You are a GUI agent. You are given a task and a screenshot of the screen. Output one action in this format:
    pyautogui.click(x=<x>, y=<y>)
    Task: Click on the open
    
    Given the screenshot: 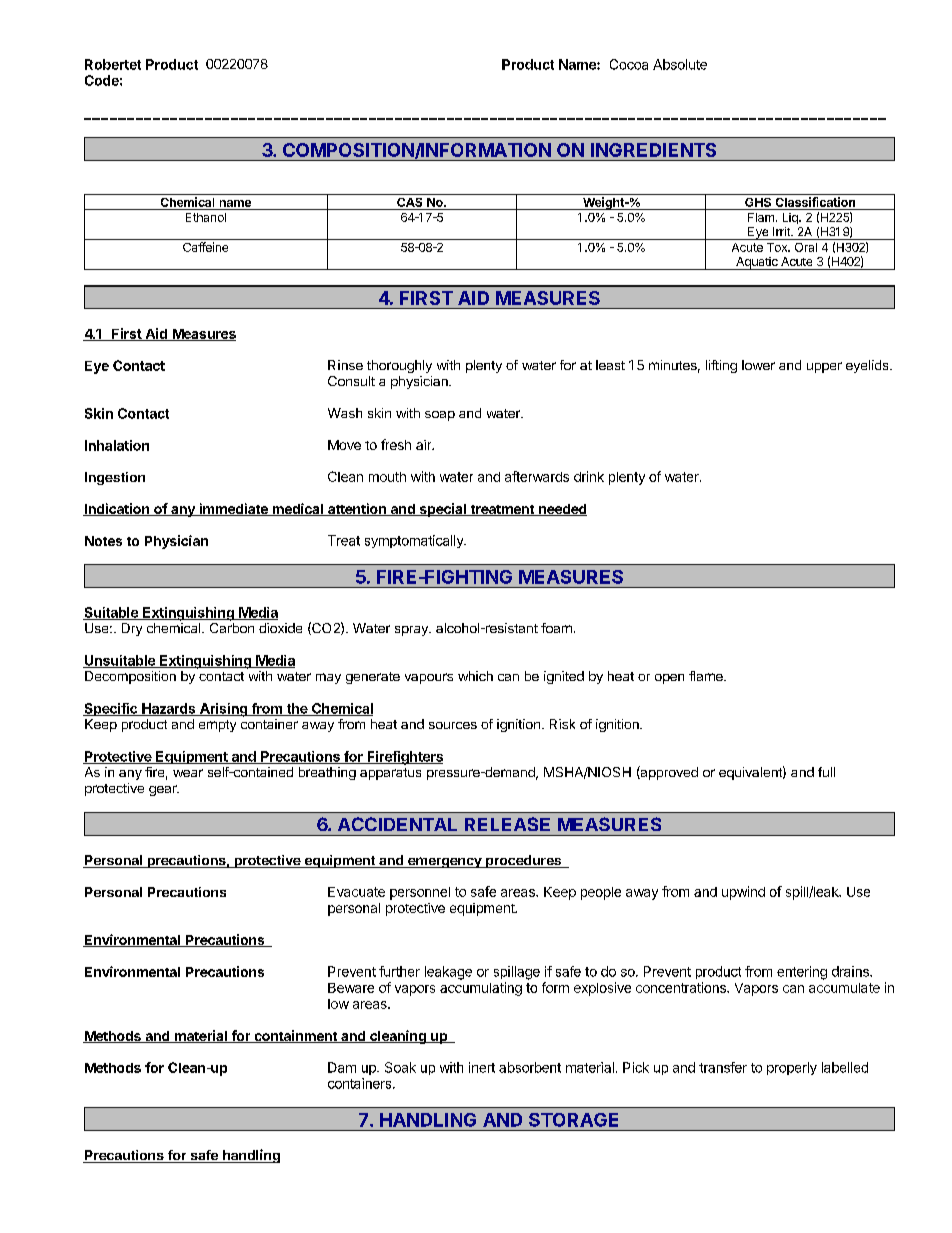 What is the action you would take?
    pyautogui.click(x=669, y=679)
